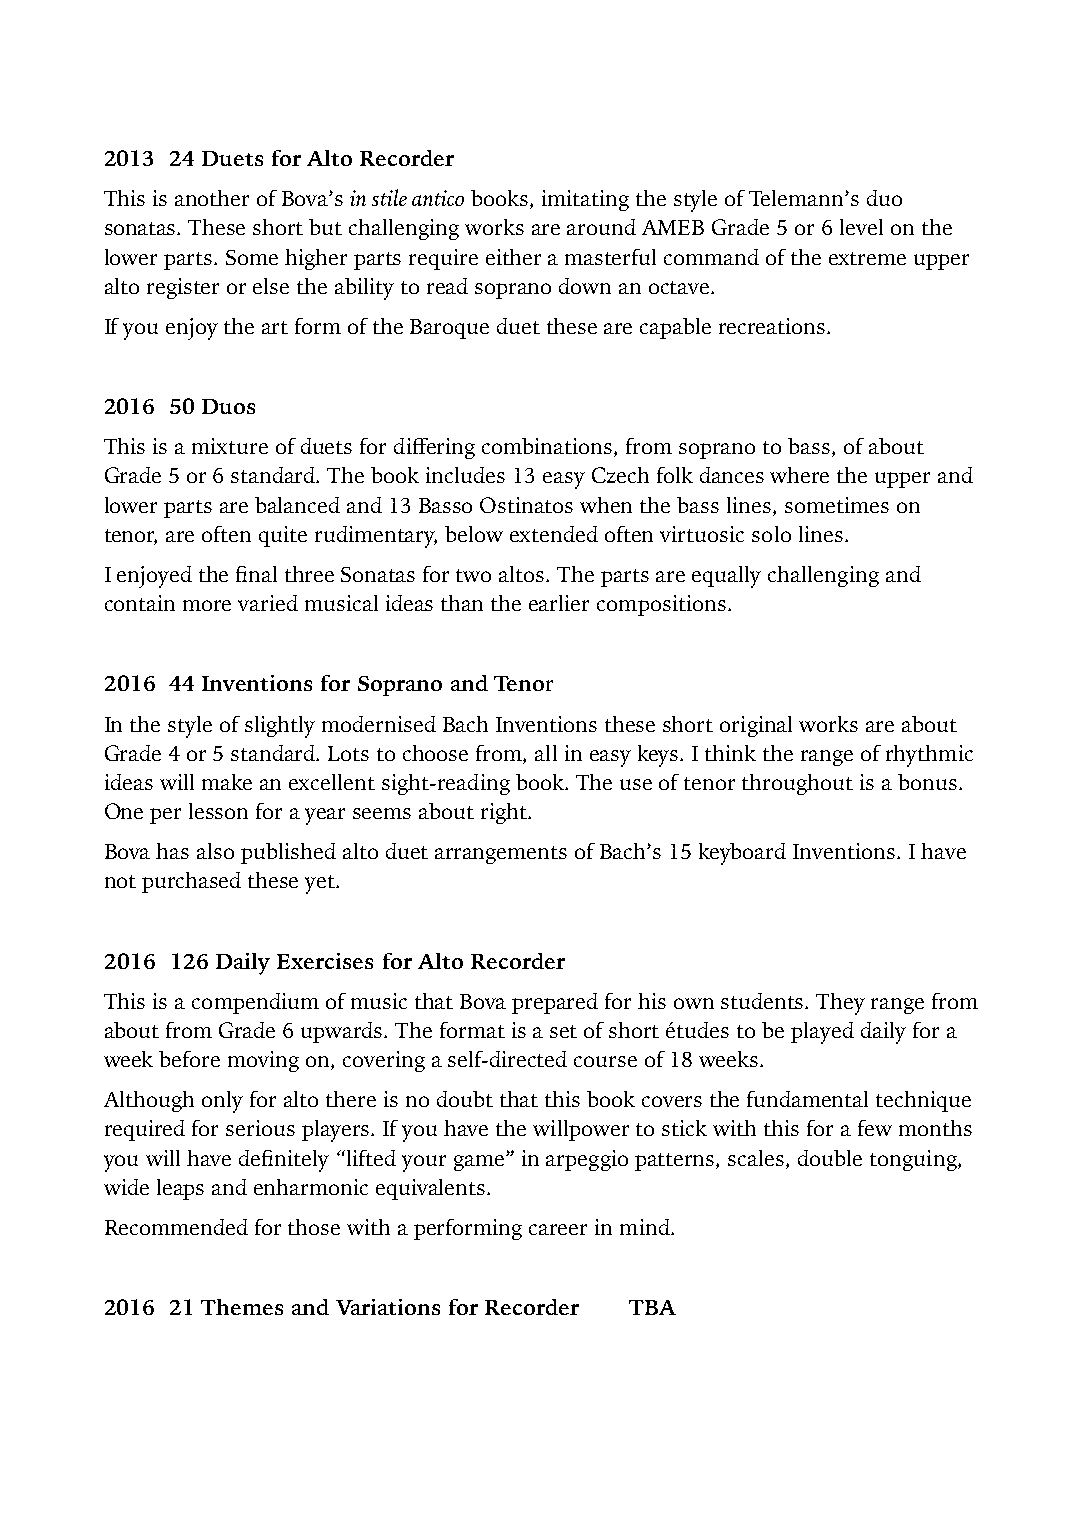 The width and height of the screenshot is (1085, 1536). Describe the element at coordinates (505, 813) in the screenshot. I see `right` at that location.
